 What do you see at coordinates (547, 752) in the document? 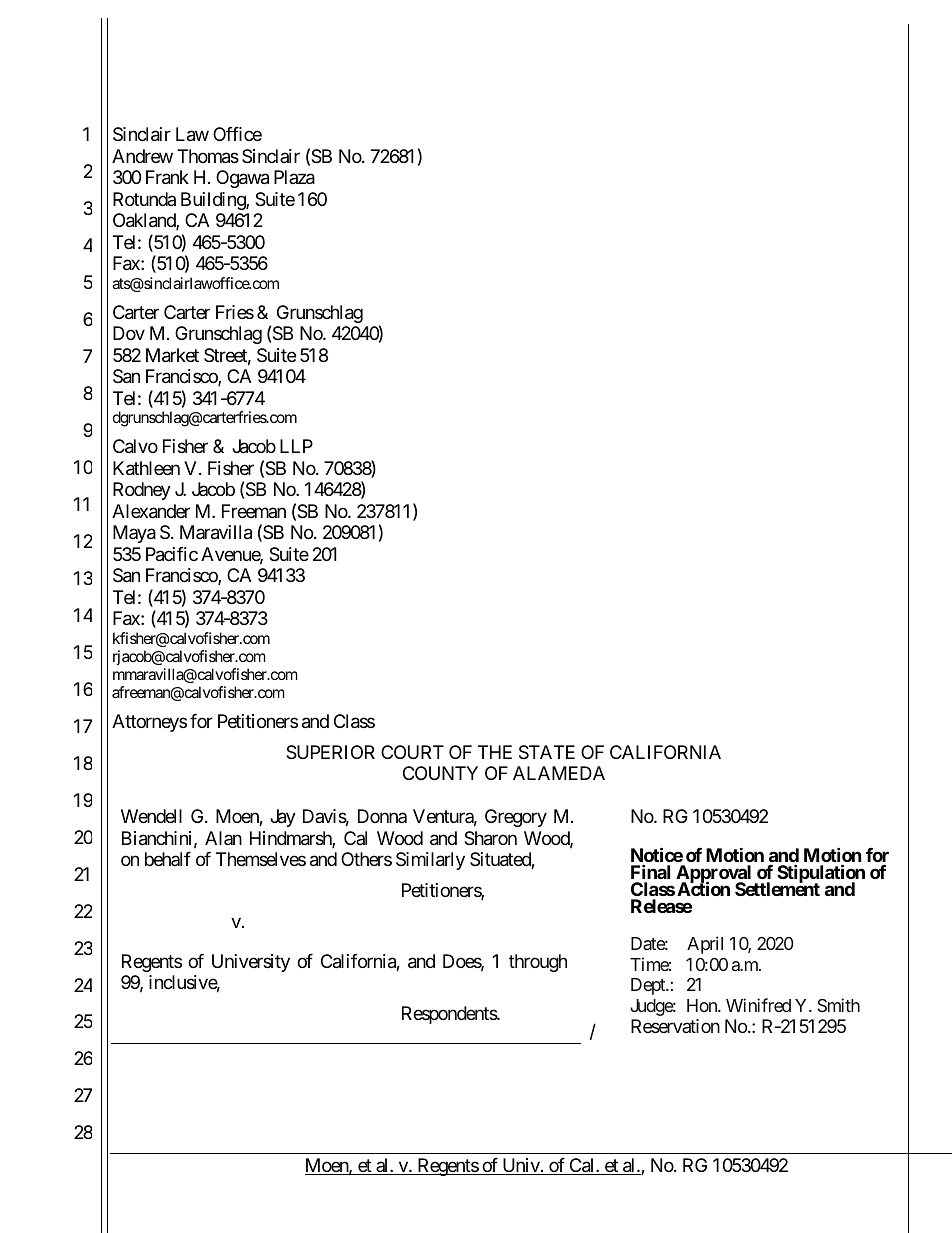
I see `STATE` at bounding box center [547, 752].
